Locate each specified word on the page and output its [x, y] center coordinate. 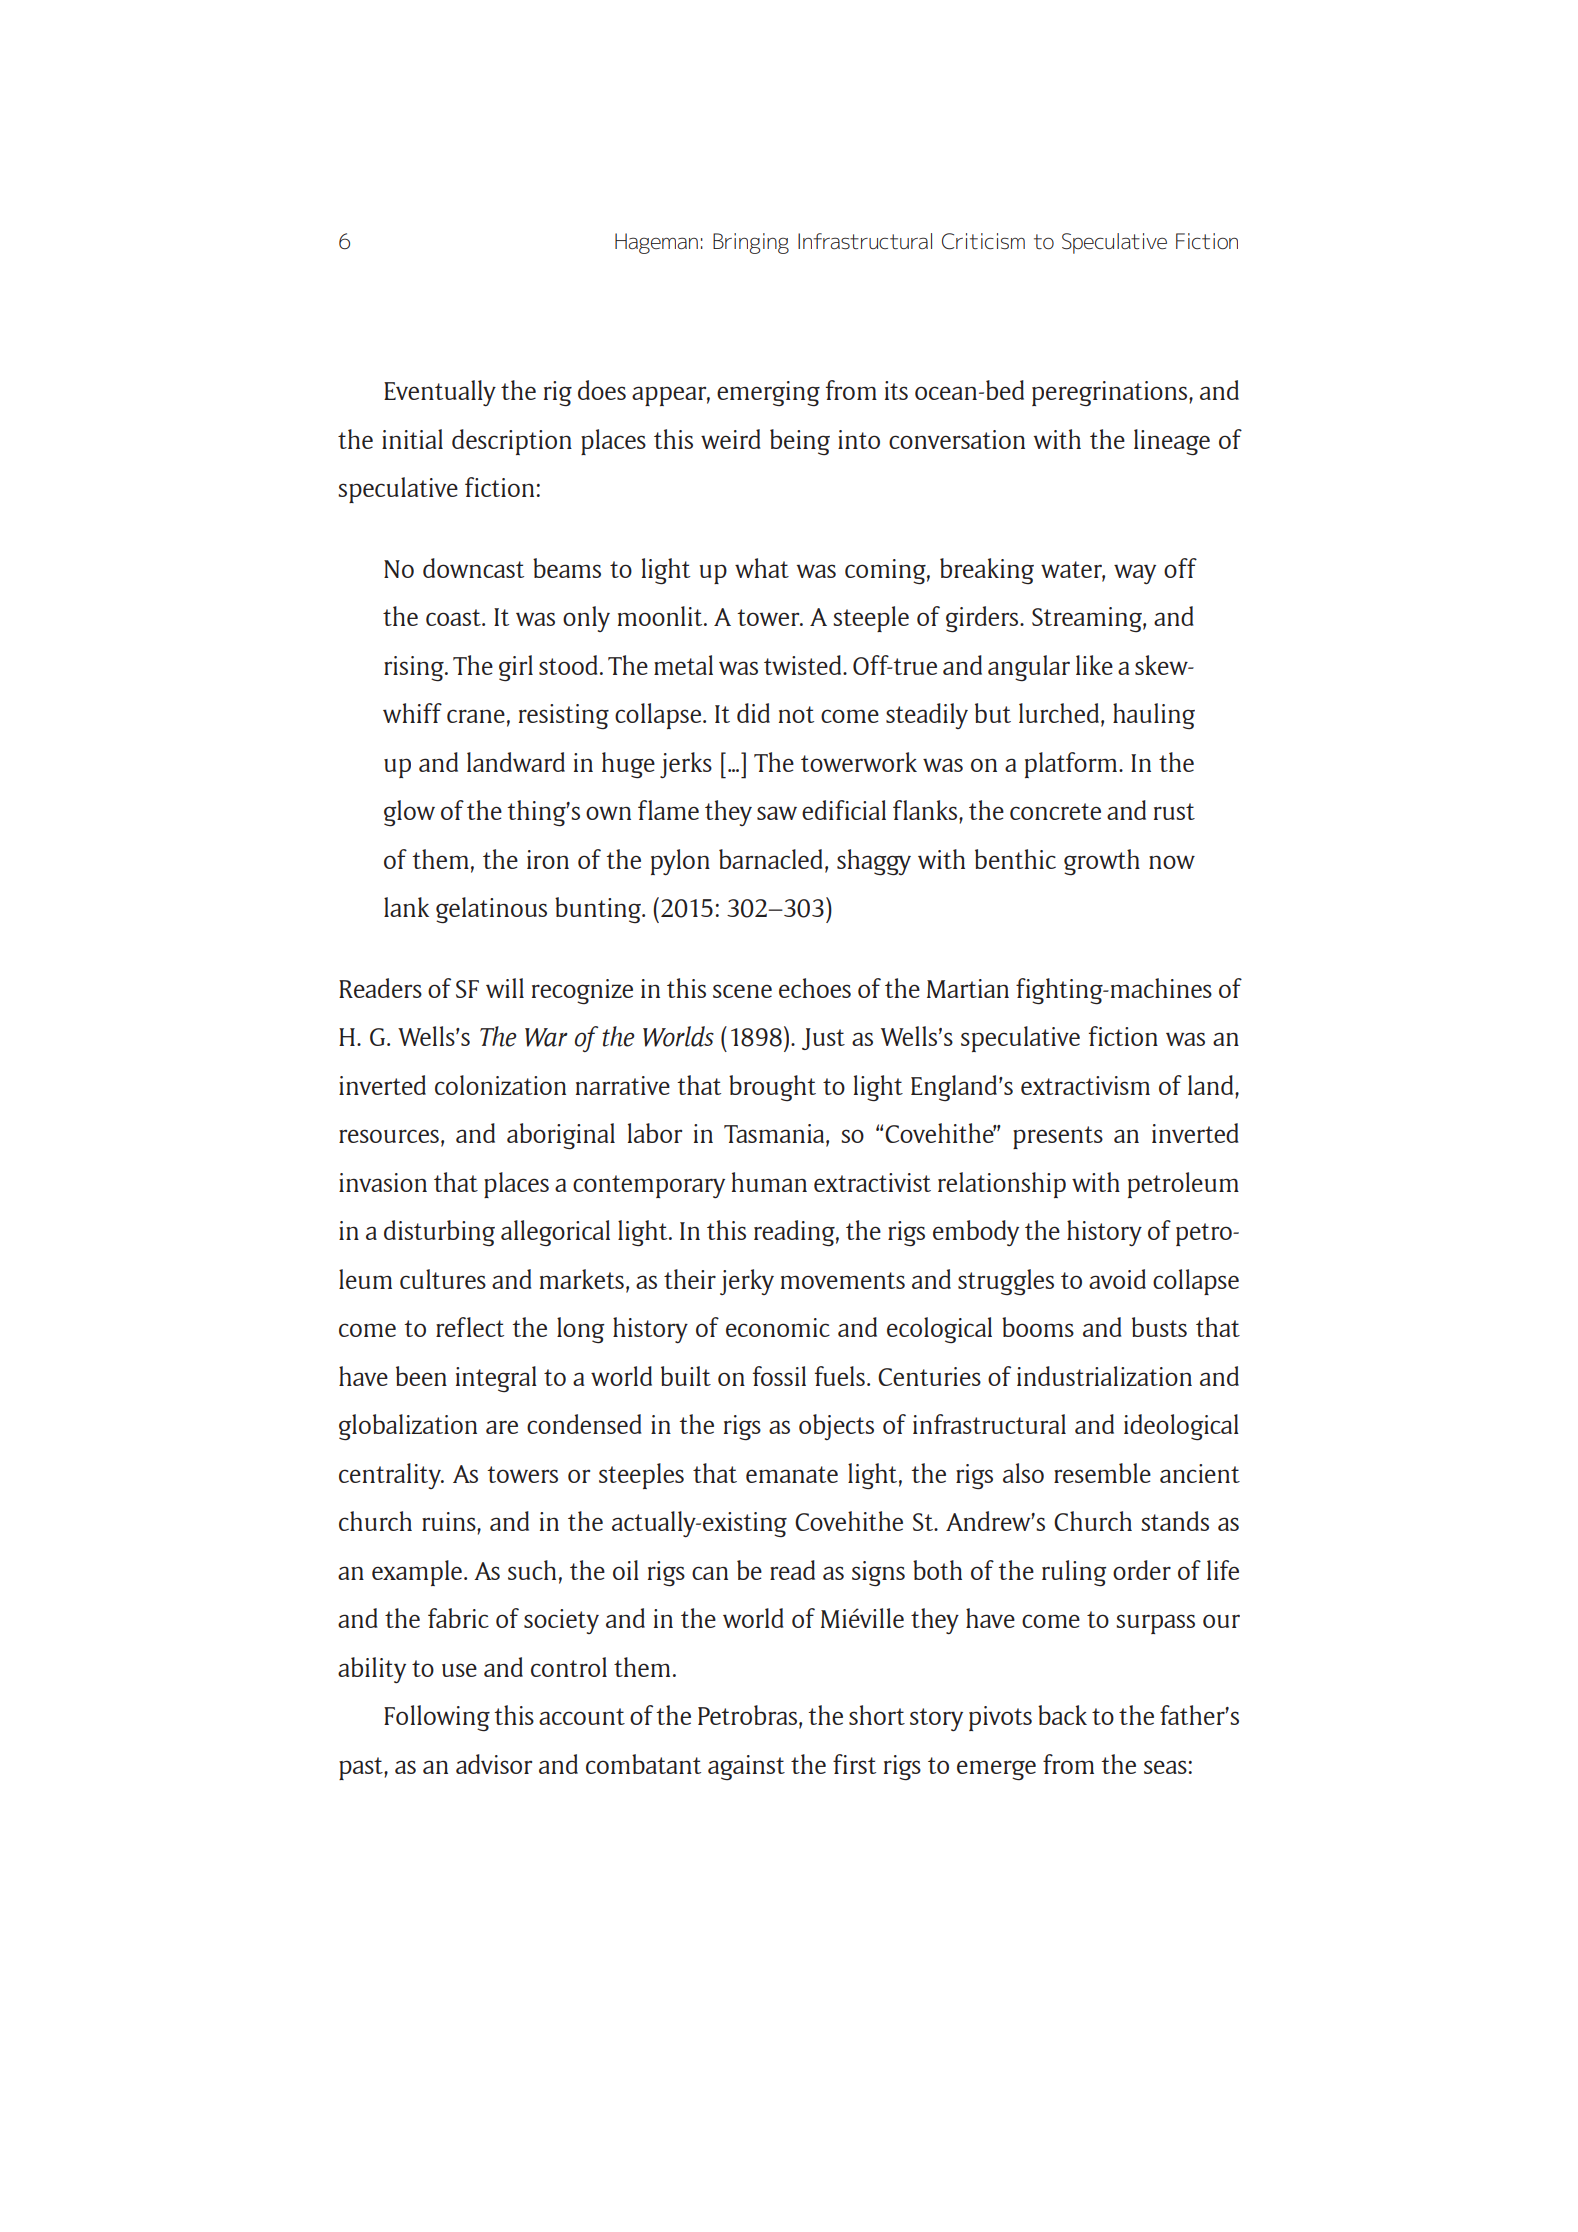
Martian [968, 988]
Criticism [983, 241]
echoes [815, 988]
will [505, 988]
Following [437, 1718]
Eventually [440, 393]
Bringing [751, 243]
